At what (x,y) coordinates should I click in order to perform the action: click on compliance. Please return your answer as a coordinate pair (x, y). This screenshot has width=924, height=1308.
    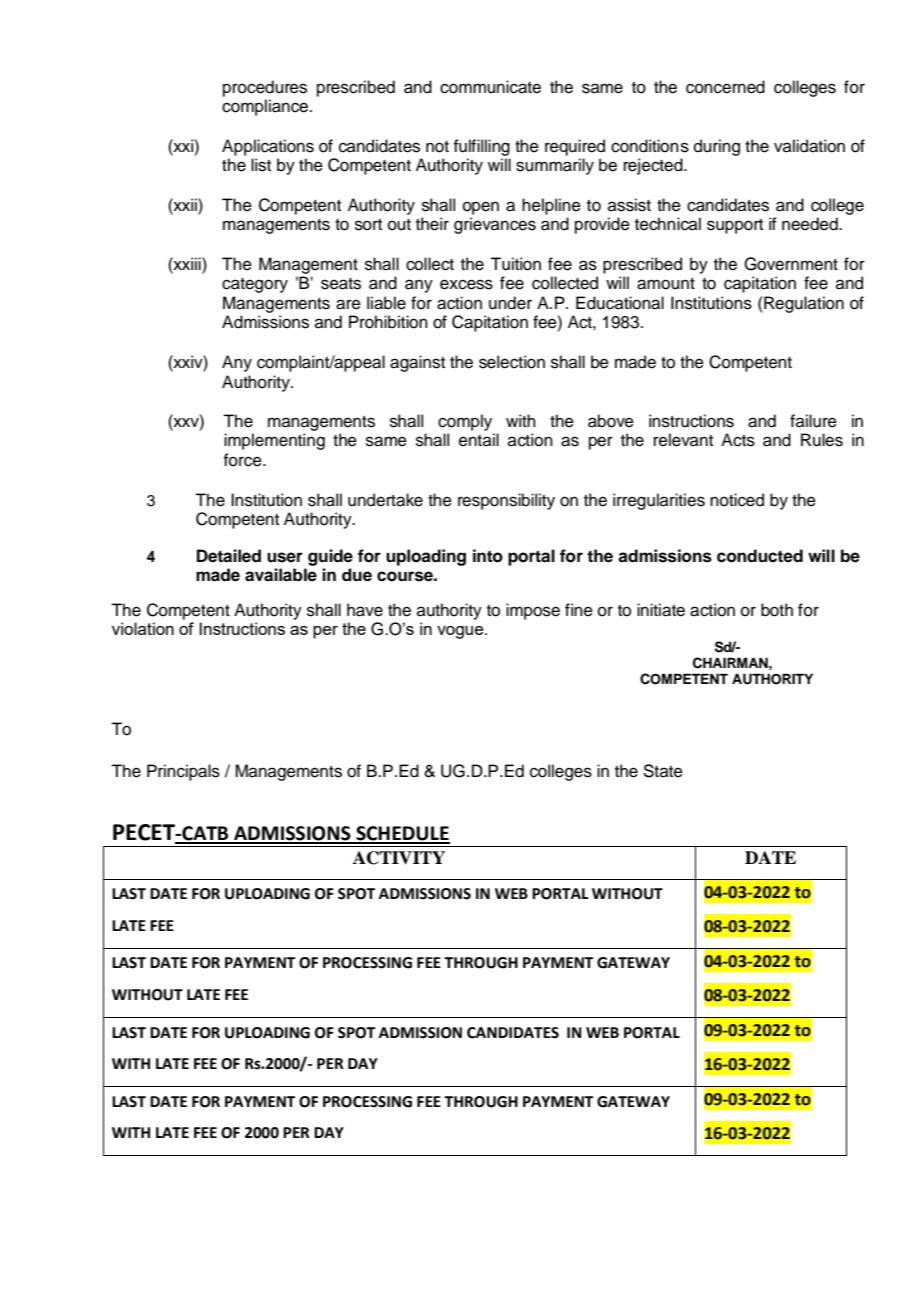
    Looking at the image, I should click on (266, 107).
